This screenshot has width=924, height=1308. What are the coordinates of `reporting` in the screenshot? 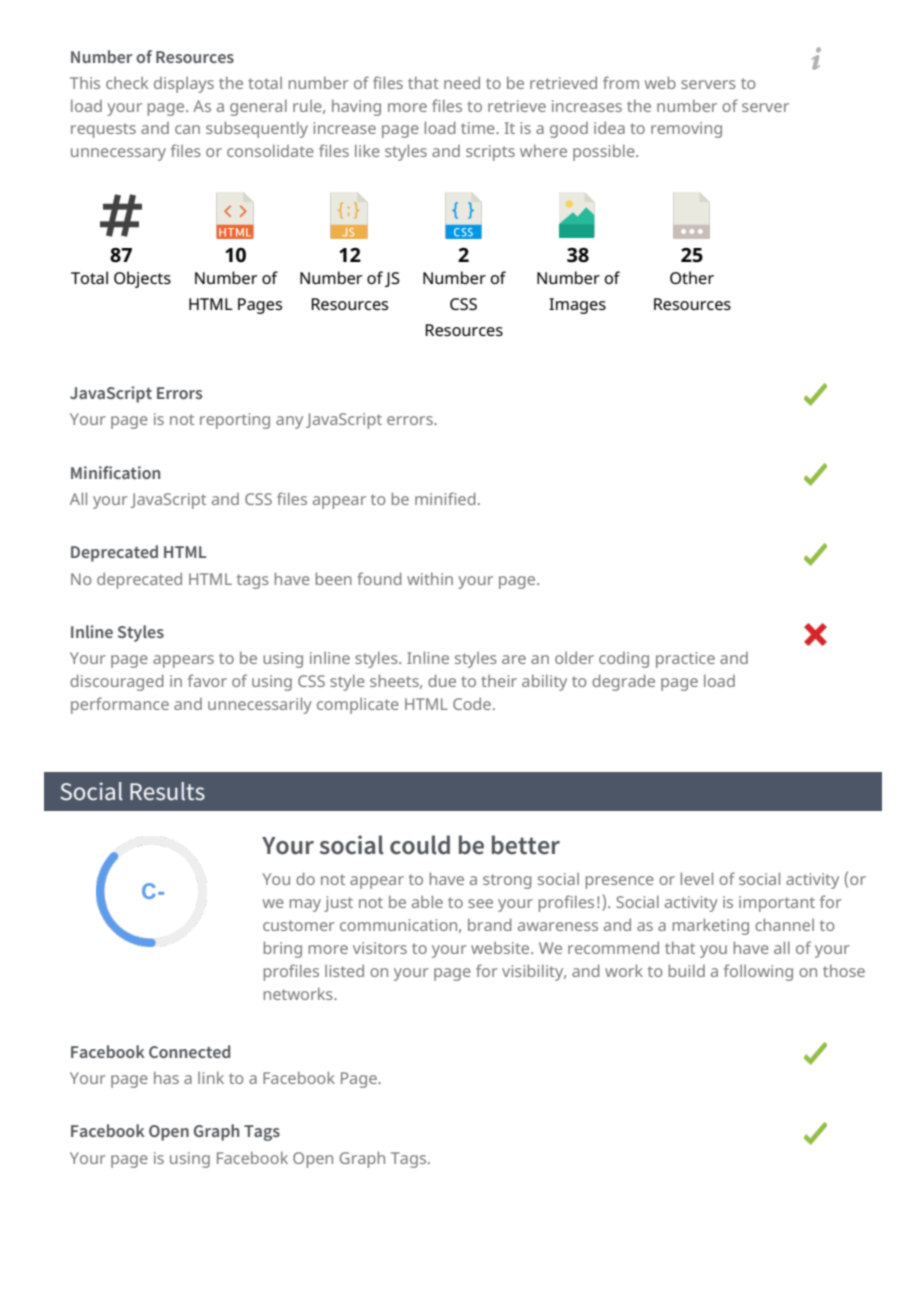 It's located at (235, 421).
